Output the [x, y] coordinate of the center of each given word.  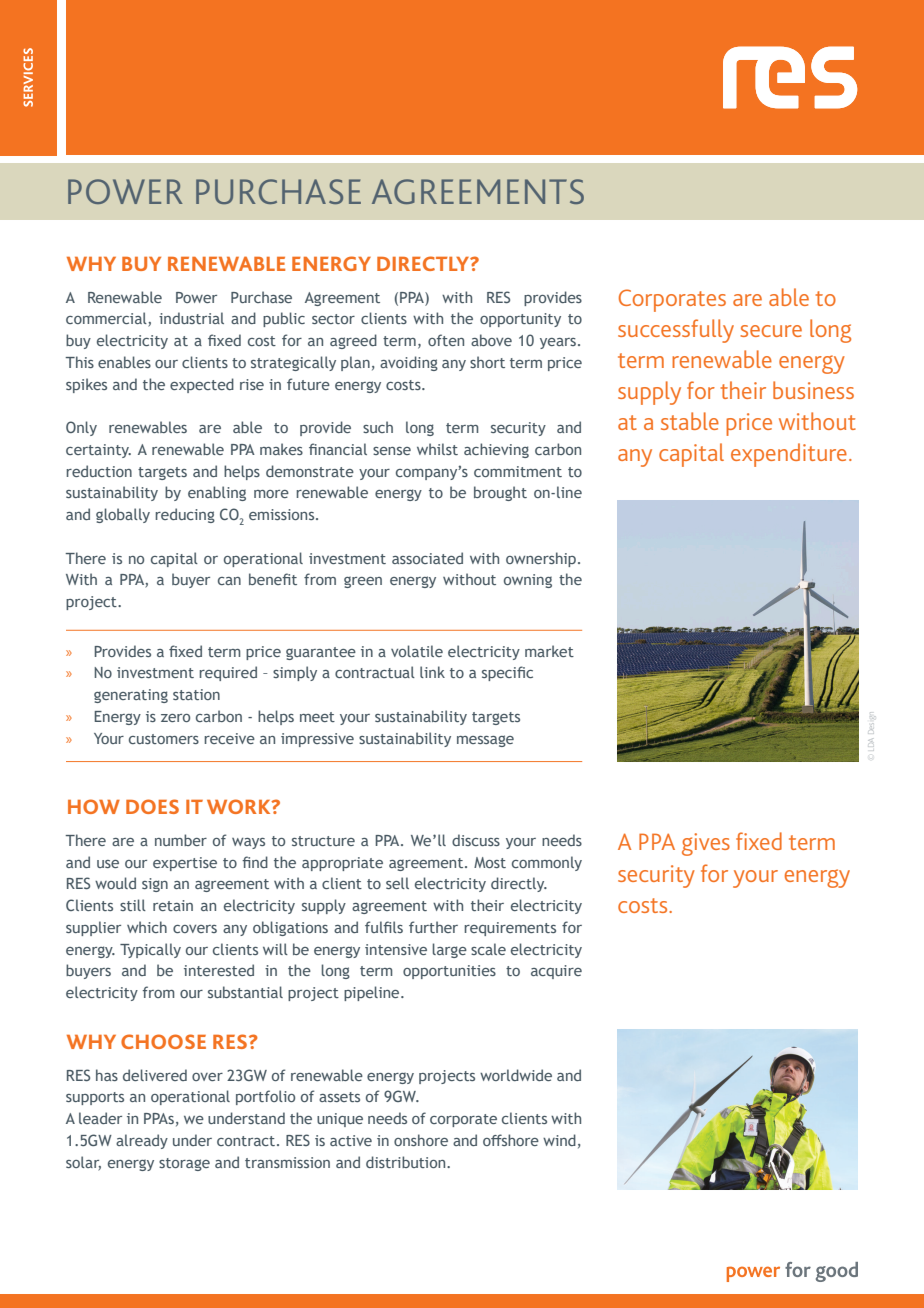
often [446, 340]
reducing [185, 515]
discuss [476, 840]
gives [706, 844]
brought [500, 493]
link [432, 672]
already [142, 1141]
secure [771, 331]
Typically [150, 950]
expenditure [789, 455]
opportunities [449, 972]
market [549, 651]
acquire [556, 972]
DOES [152, 806]
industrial [191, 318]
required [228, 673]
